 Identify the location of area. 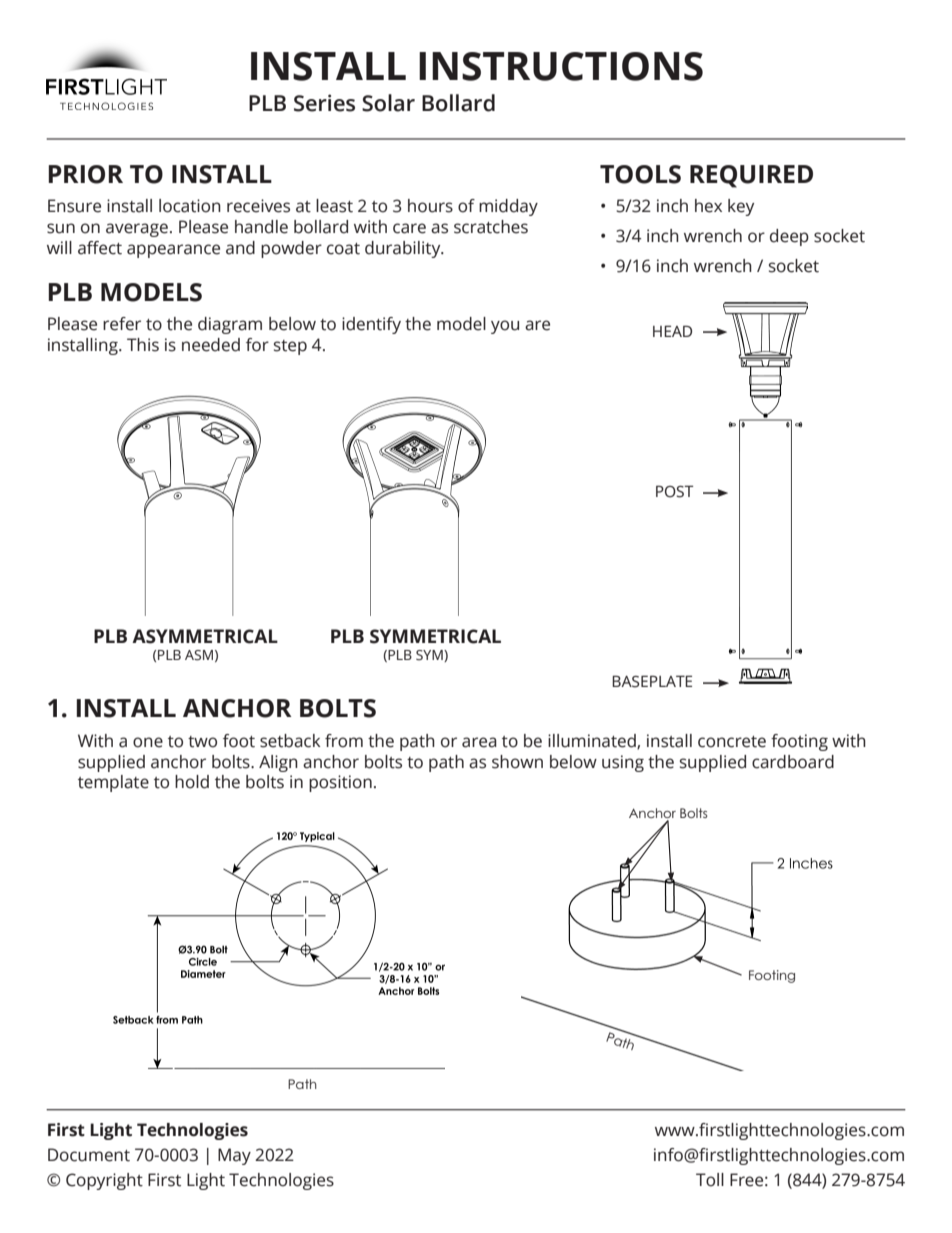
(479, 742).
